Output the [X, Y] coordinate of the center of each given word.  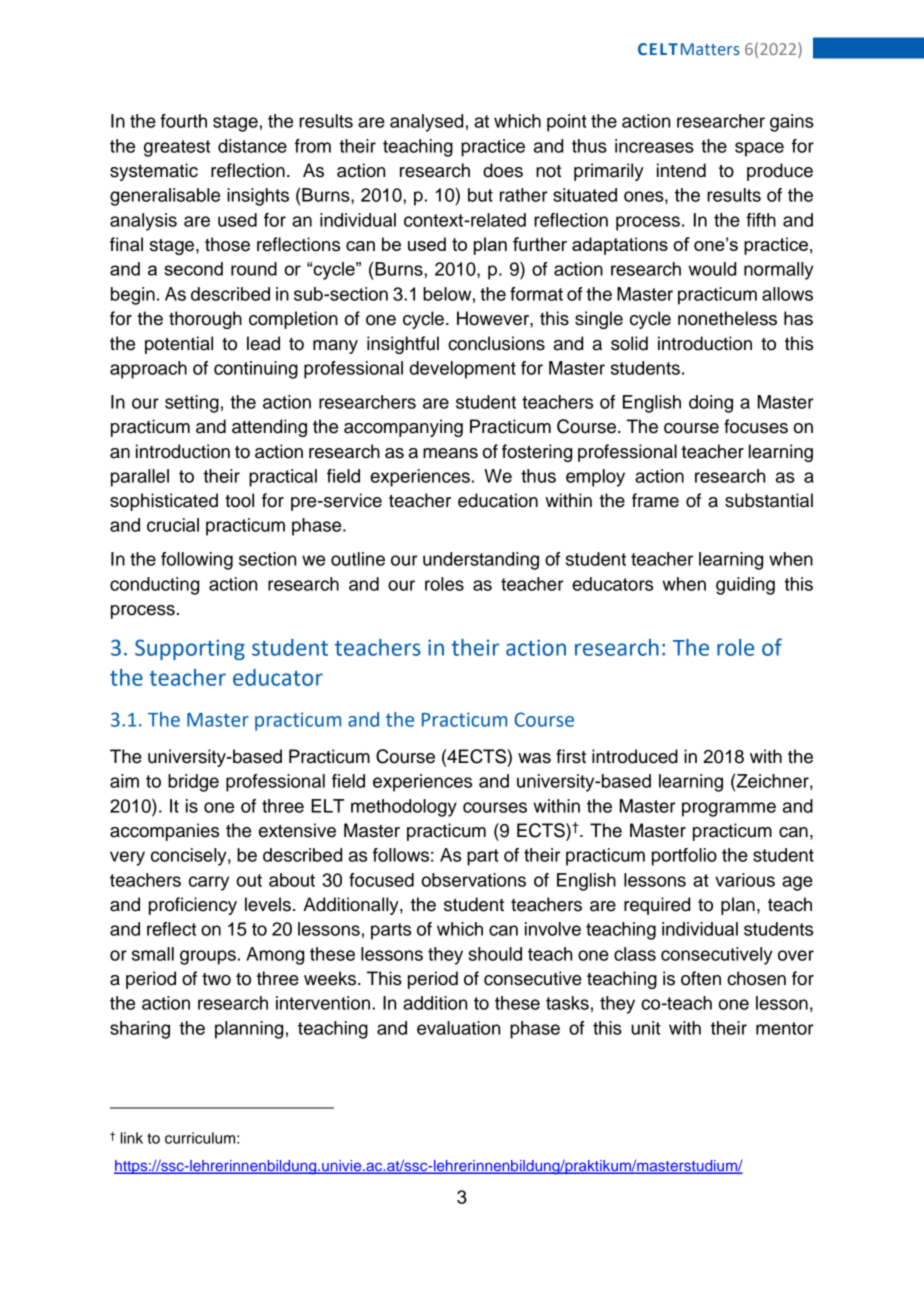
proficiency [193, 906]
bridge [193, 783]
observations [473, 880]
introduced [635, 756]
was [534, 758]
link [132, 1138]
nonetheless [727, 318]
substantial [769, 500]
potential [179, 345]
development [463, 370]
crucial [173, 525]
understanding [481, 561]
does [503, 170]
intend [681, 170]
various [745, 880]
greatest [177, 148]
